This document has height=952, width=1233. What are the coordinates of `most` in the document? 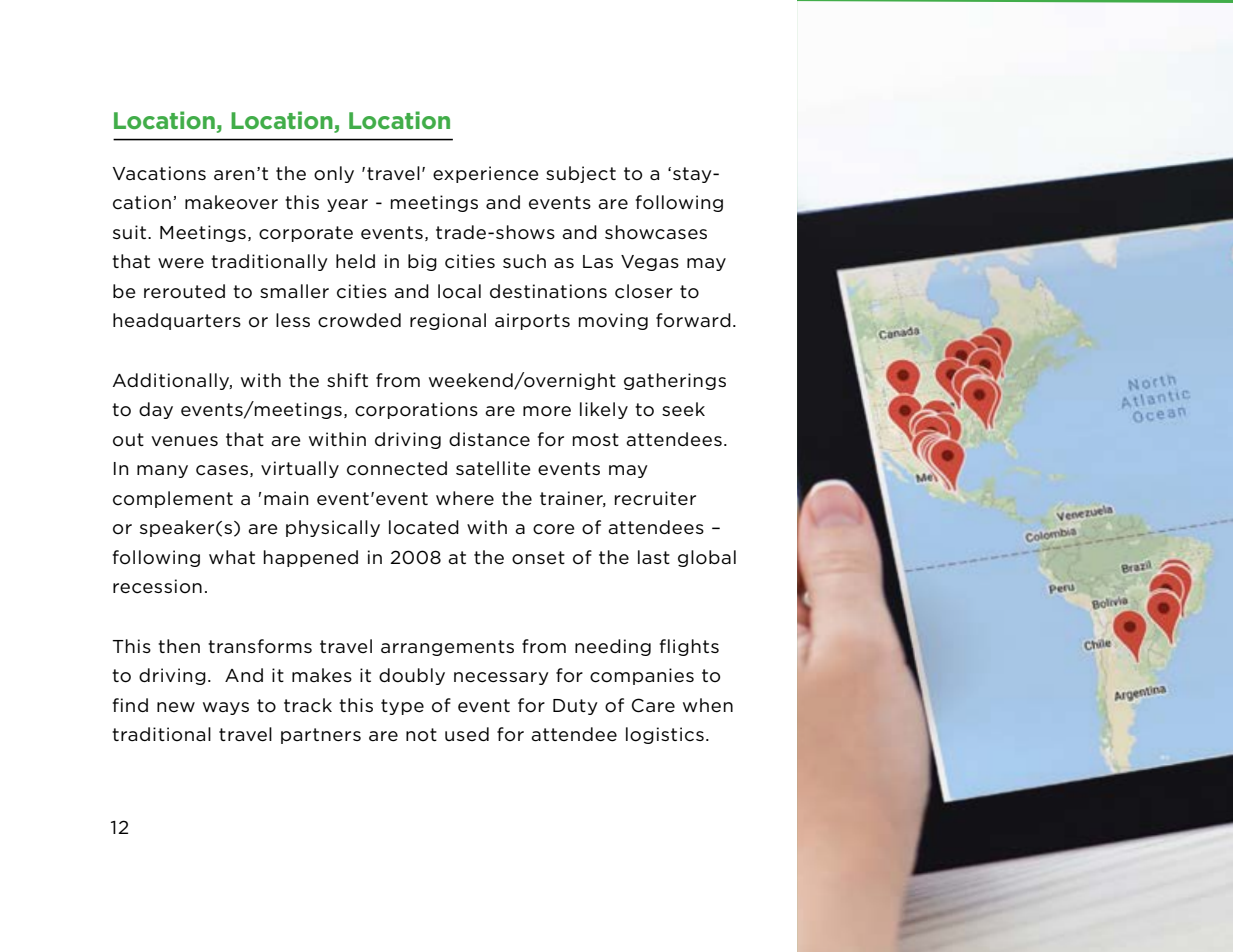 It's located at (596, 440).
